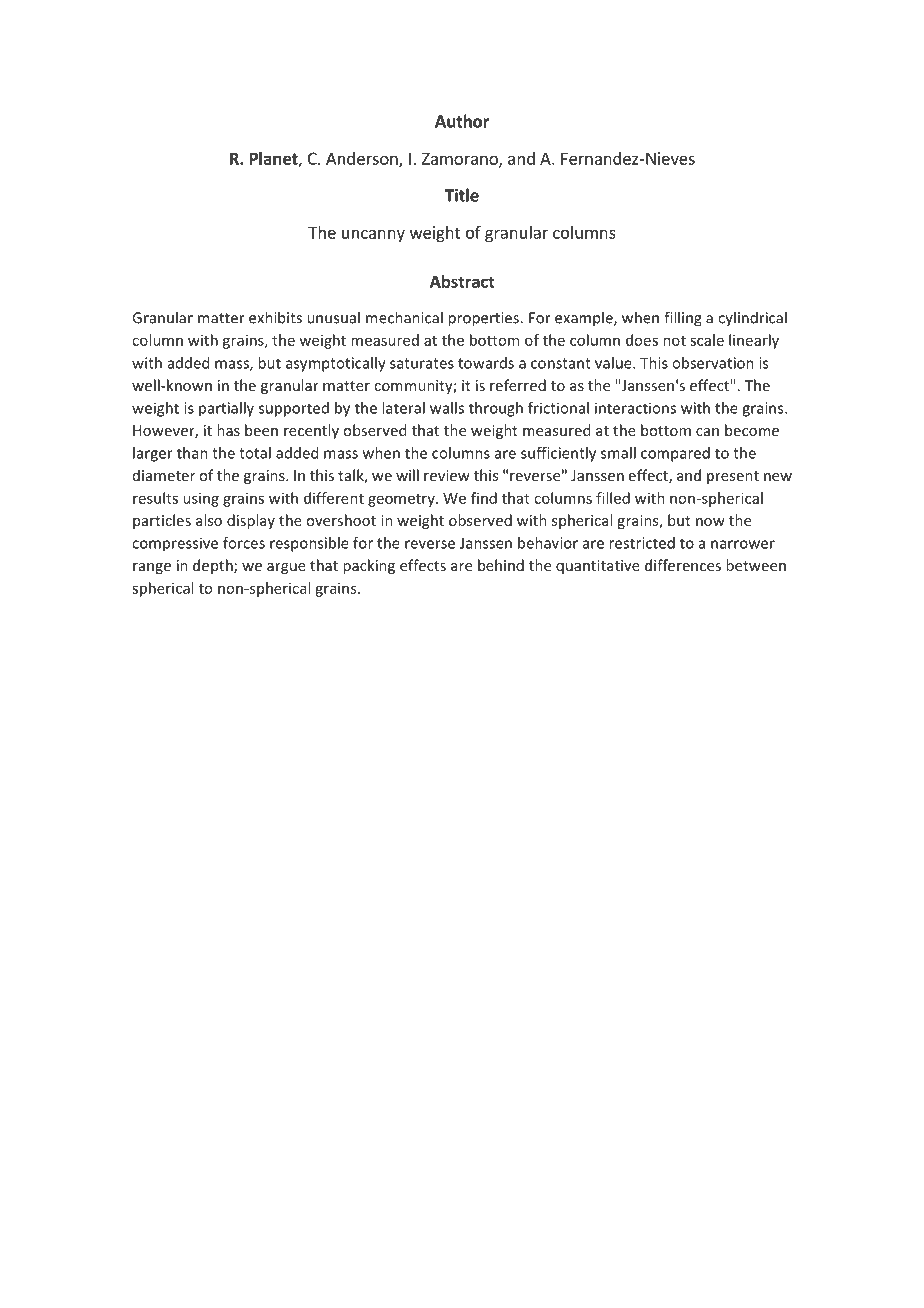  What do you see at coordinates (462, 195) in the page?
I see `Title` at bounding box center [462, 195].
